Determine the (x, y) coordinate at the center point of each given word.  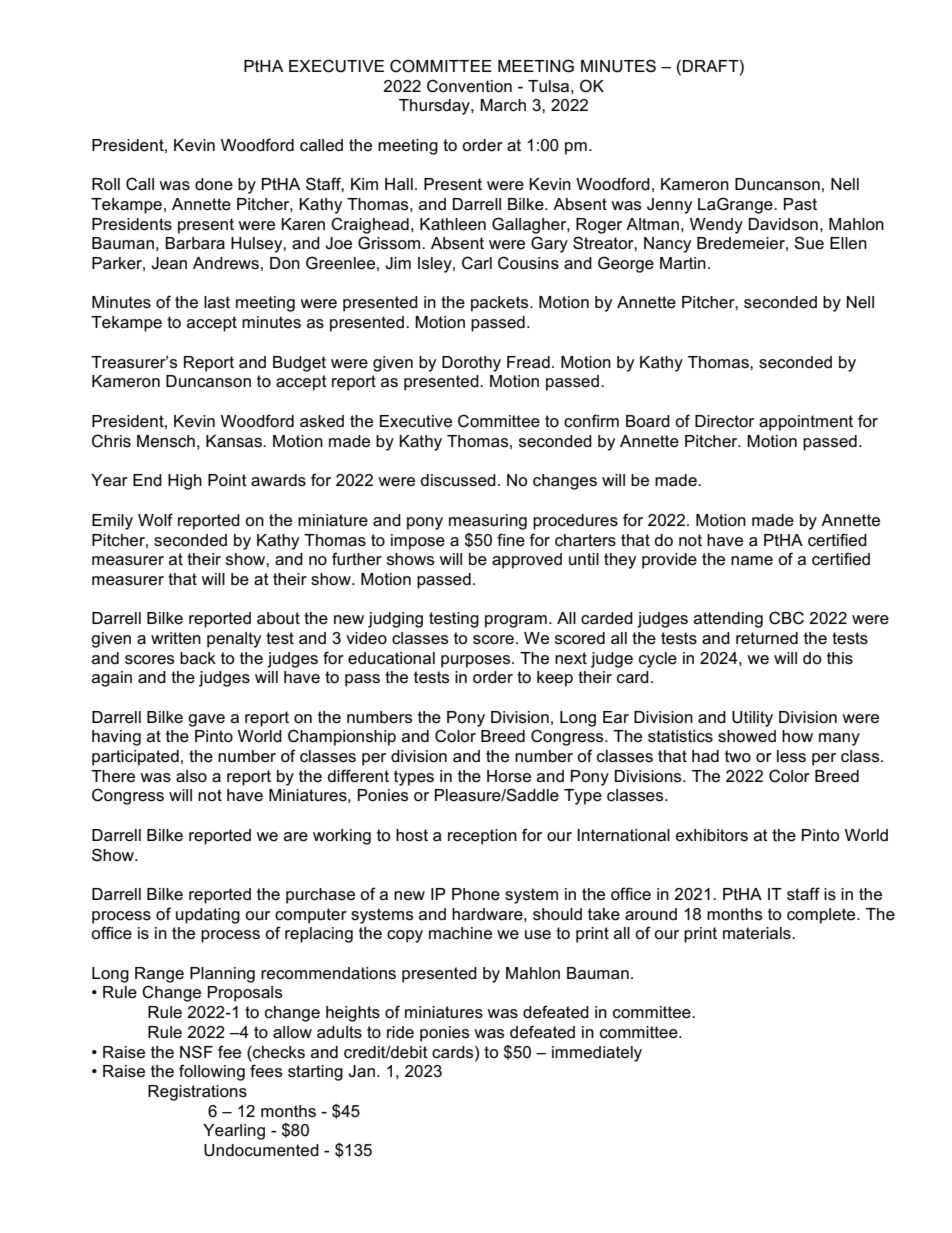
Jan (361, 1071)
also (191, 776)
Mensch (166, 441)
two (738, 756)
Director (724, 421)
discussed (458, 480)
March (503, 105)
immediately (597, 1054)
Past (800, 204)
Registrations (197, 1093)
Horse (509, 776)
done (214, 184)
